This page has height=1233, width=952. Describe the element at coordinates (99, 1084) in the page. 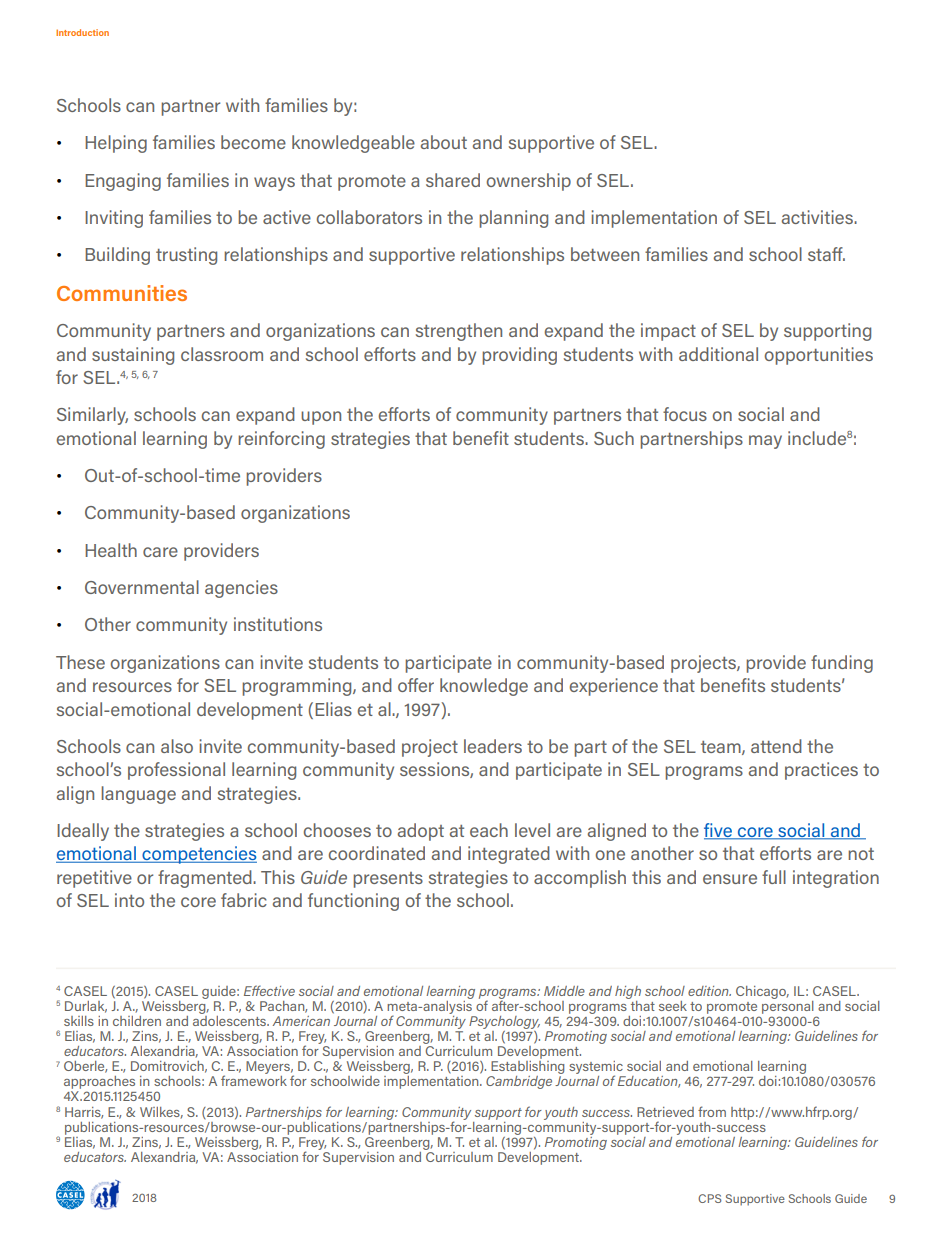

I see `approaches` at that location.
